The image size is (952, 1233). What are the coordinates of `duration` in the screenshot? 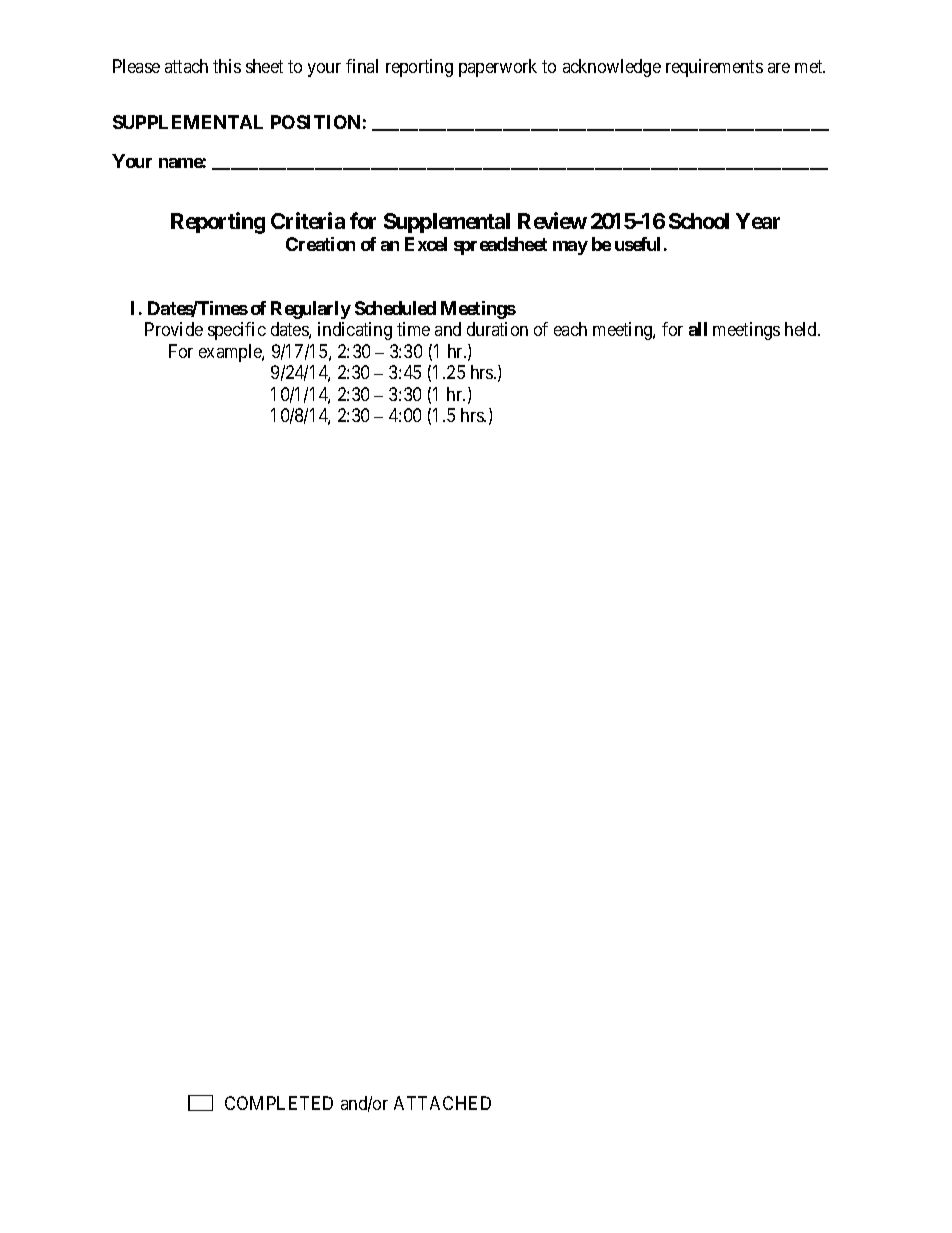 It's located at (497, 329).
